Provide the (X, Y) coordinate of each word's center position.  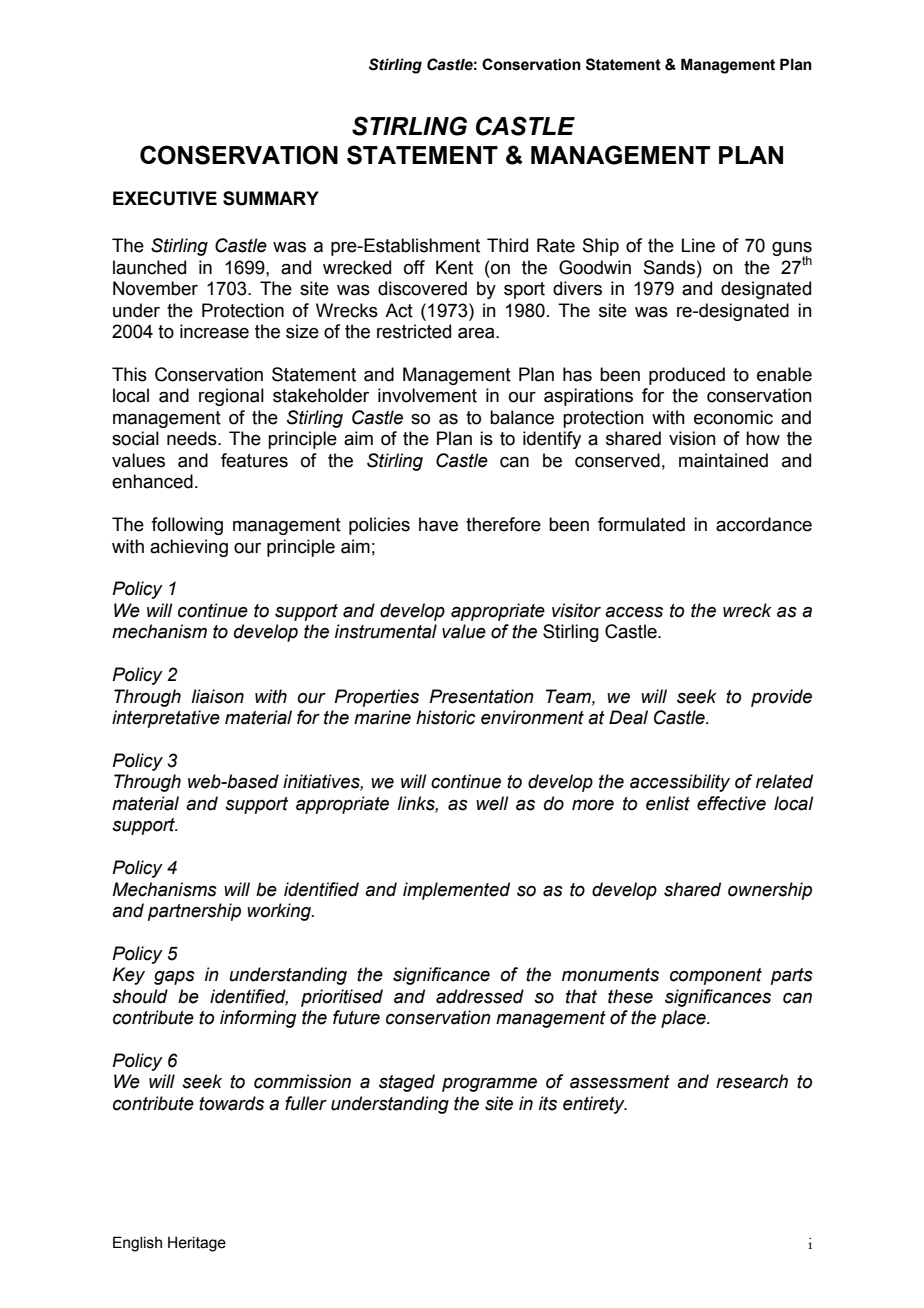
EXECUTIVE (165, 198)
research (752, 1081)
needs (193, 438)
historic (446, 717)
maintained (723, 460)
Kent (454, 267)
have (438, 524)
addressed (480, 996)
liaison (217, 696)
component (716, 976)
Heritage (197, 1244)
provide (781, 698)
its (548, 1103)
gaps (174, 978)
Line (698, 245)
